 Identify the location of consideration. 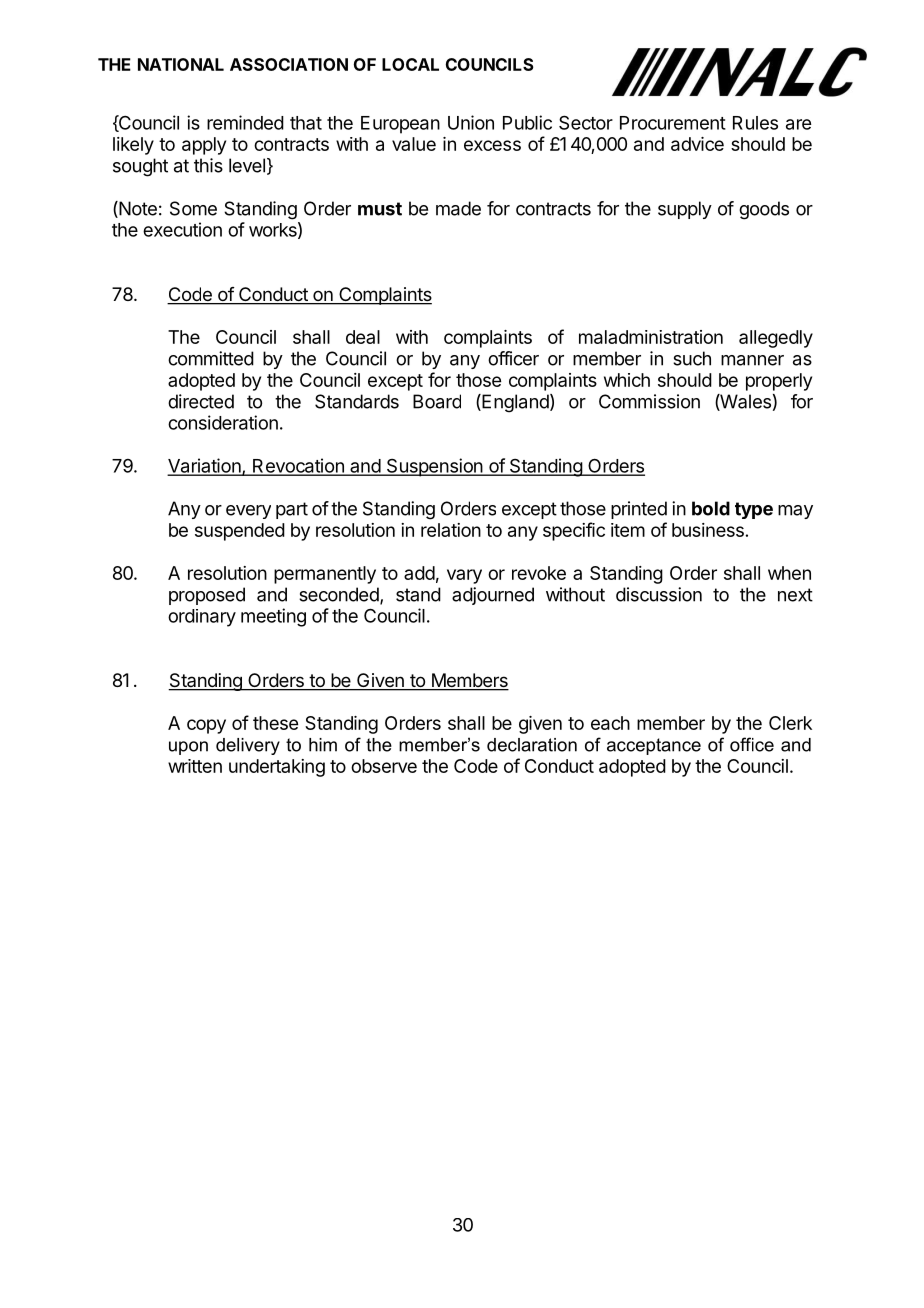
(223, 422).
